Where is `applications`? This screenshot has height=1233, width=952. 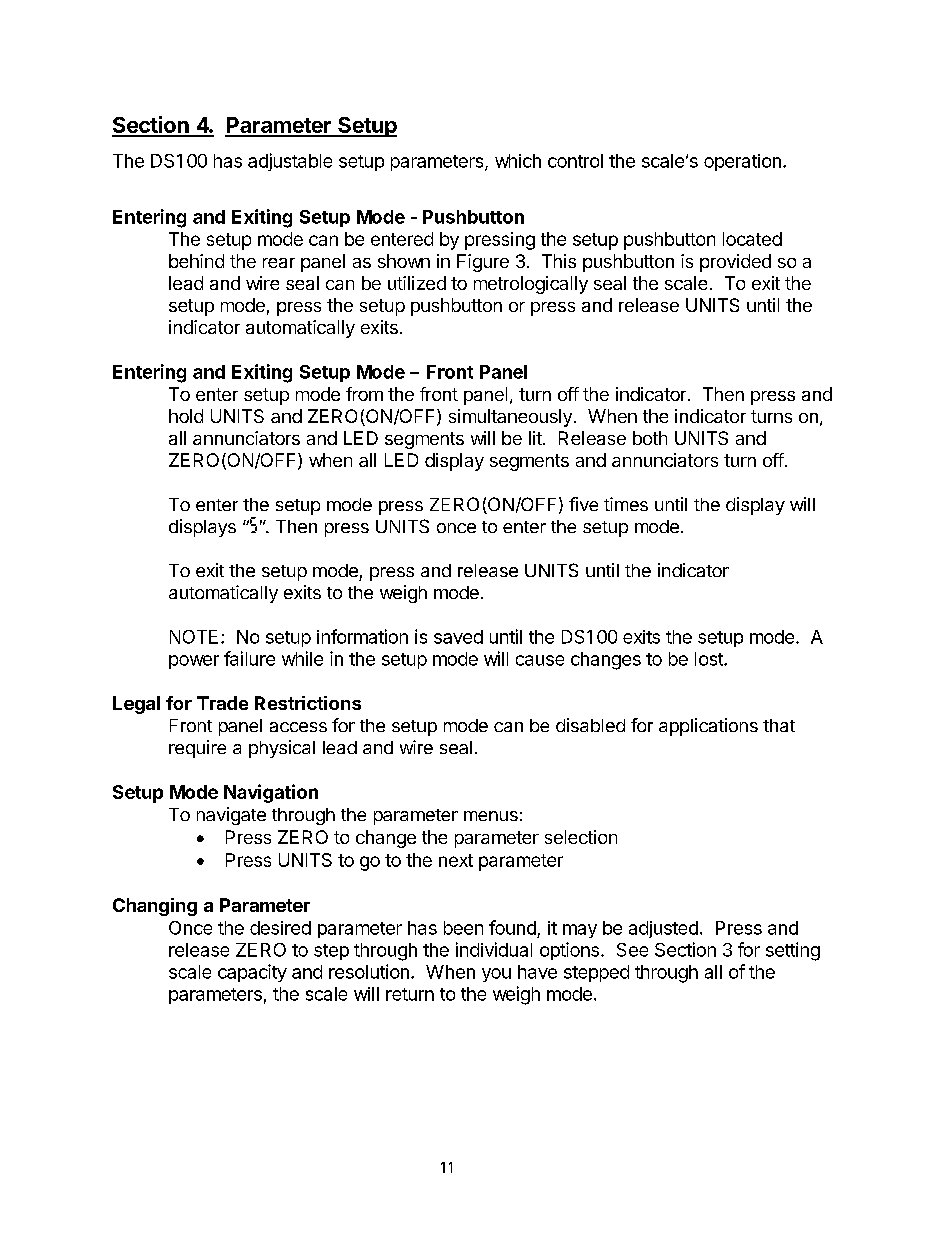 applications is located at coordinates (708, 727).
